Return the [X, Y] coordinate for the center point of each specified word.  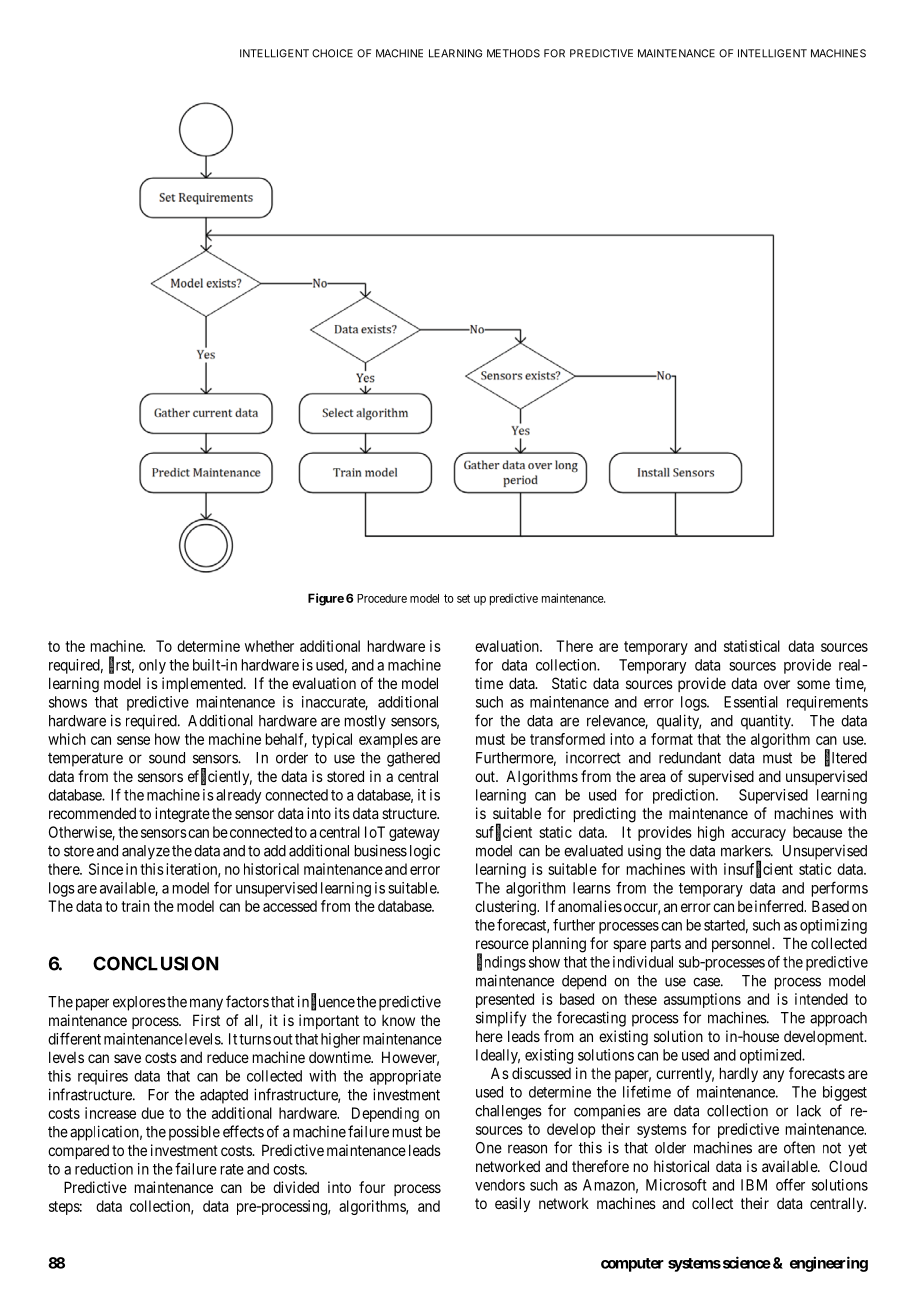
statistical [752, 646]
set [463, 598]
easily [512, 1204]
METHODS [513, 53]
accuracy [758, 835]
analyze [146, 852]
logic [425, 852]
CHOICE [332, 53]
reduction [104, 1169]
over [777, 684]
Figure [326, 599]
